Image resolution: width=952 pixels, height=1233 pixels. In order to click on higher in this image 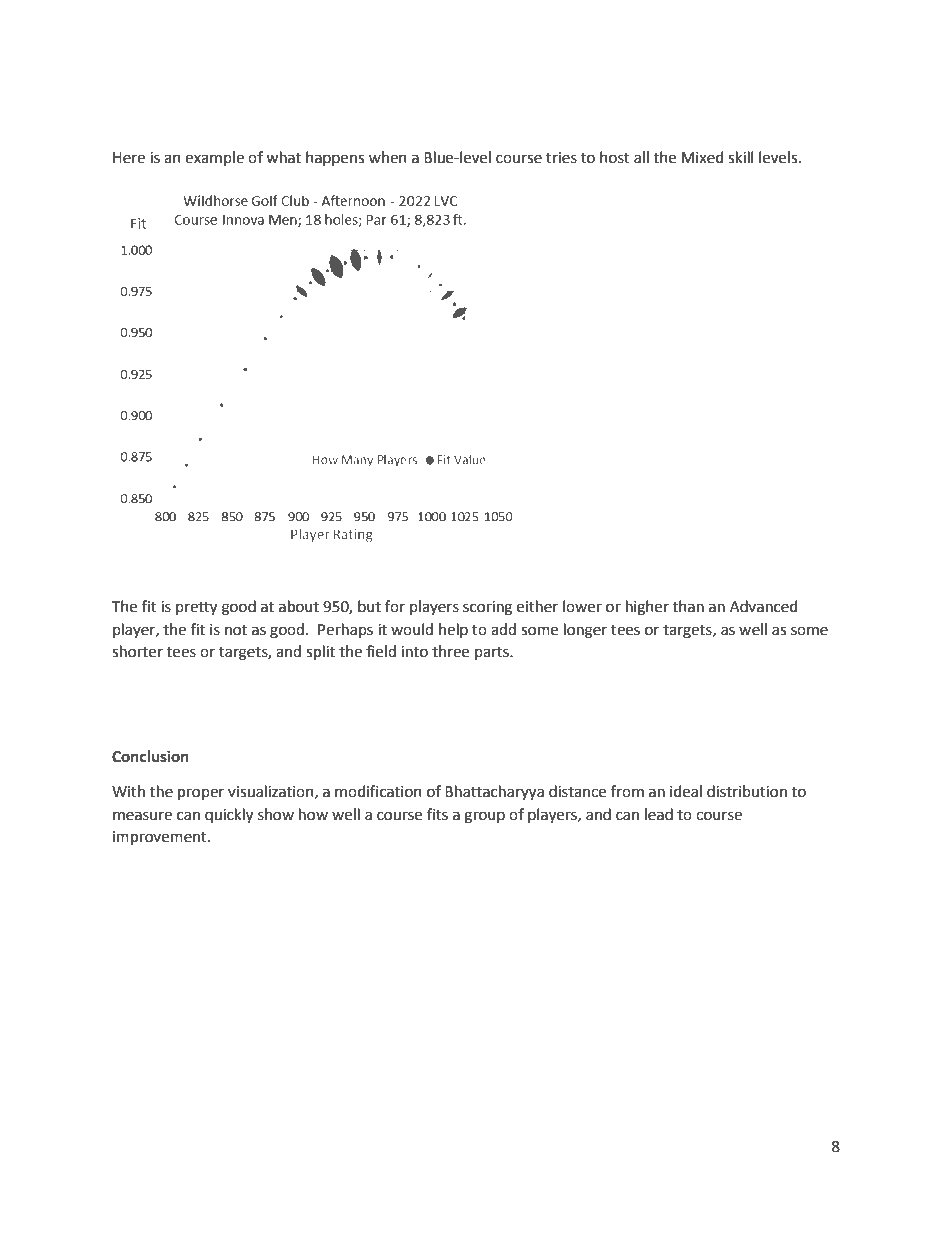, I will do `click(647, 608)`.
